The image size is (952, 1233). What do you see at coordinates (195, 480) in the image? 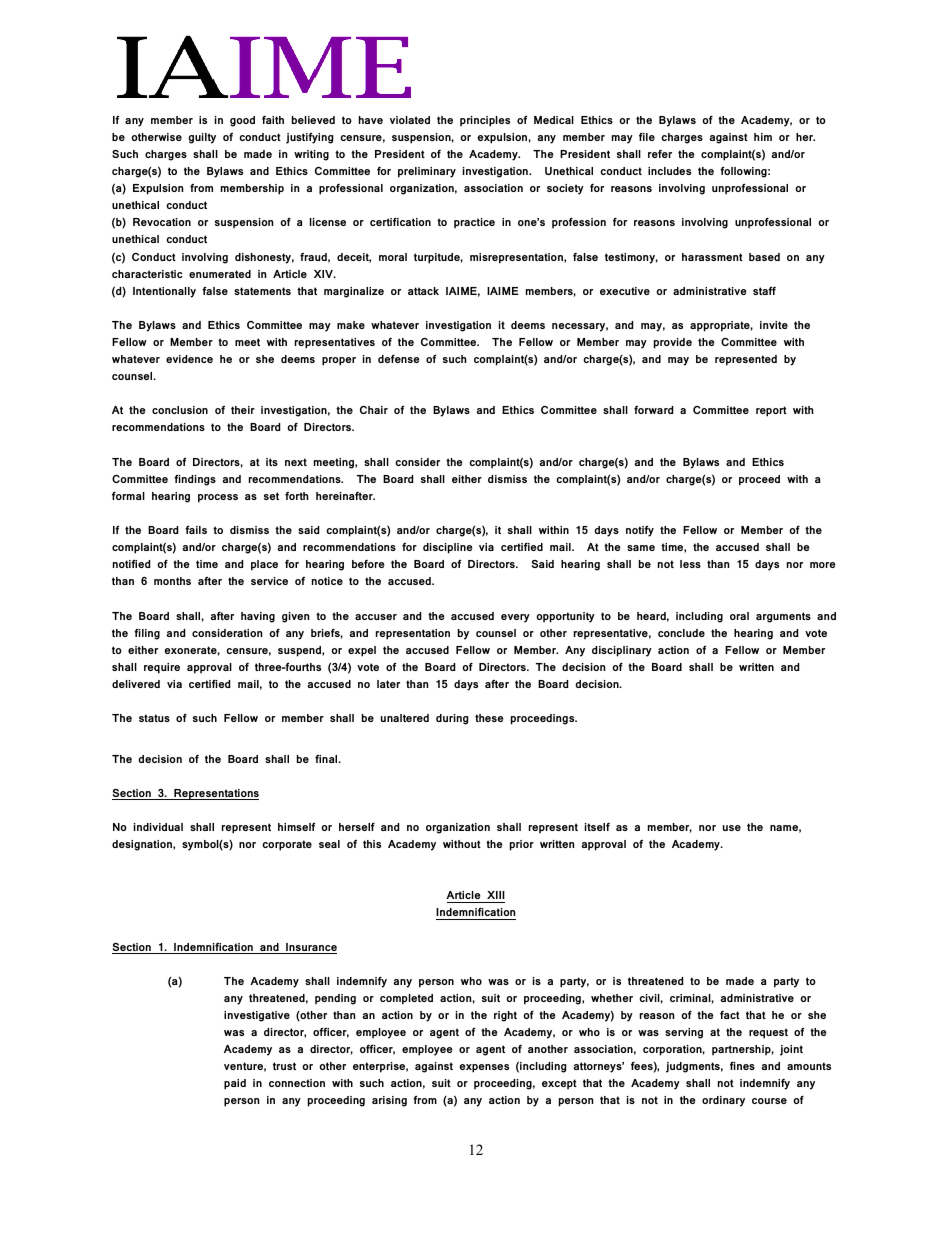
I see `findings` at bounding box center [195, 480].
